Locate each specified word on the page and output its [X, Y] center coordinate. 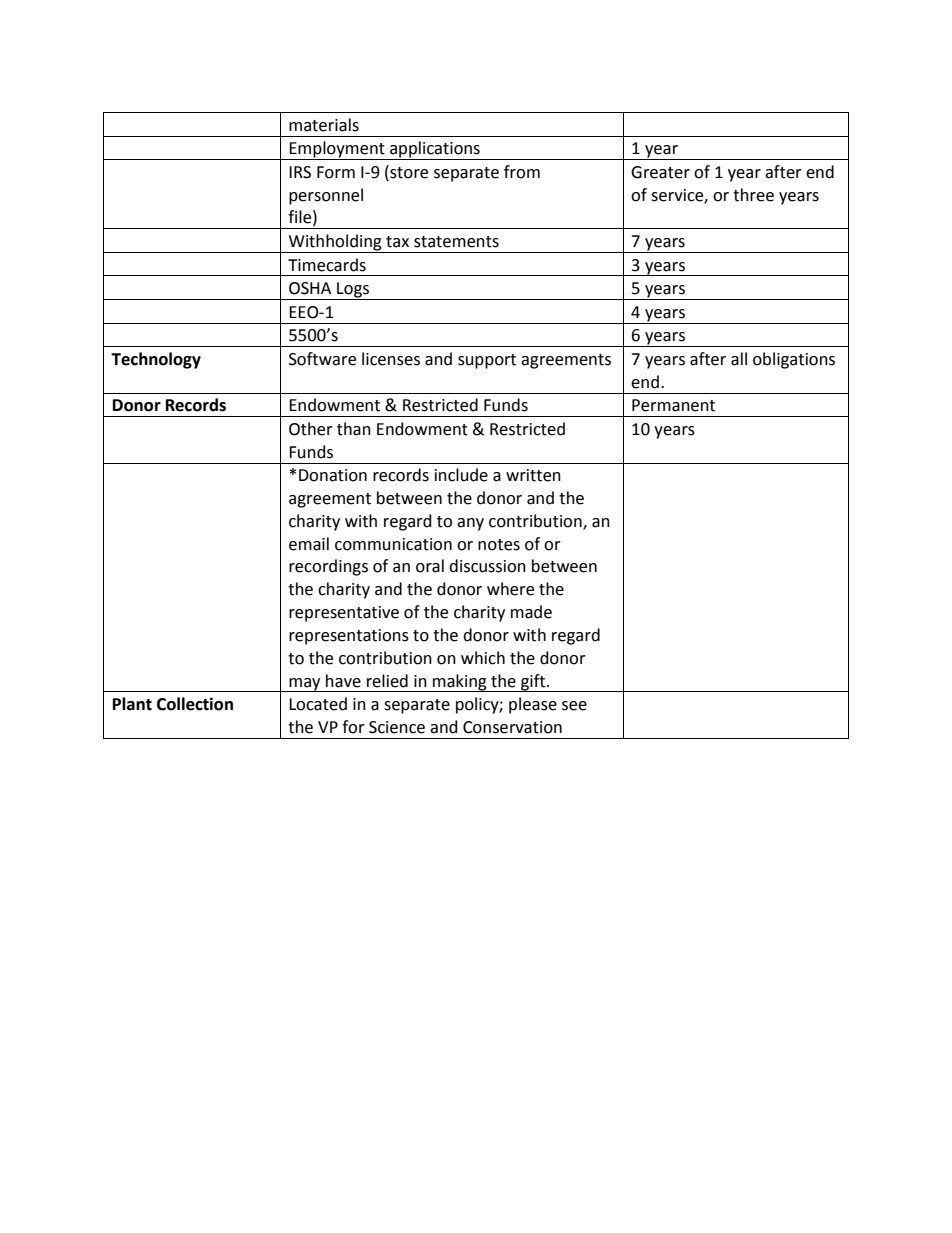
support [487, 361]
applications [435, 150]
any [470, 524]
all [739, 359]
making [460, 683]
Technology [156, 360]
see [574, 706]
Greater [660, 172]
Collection [195, 704]
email [309, 544]
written [533, 475]
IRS [300, 172]
